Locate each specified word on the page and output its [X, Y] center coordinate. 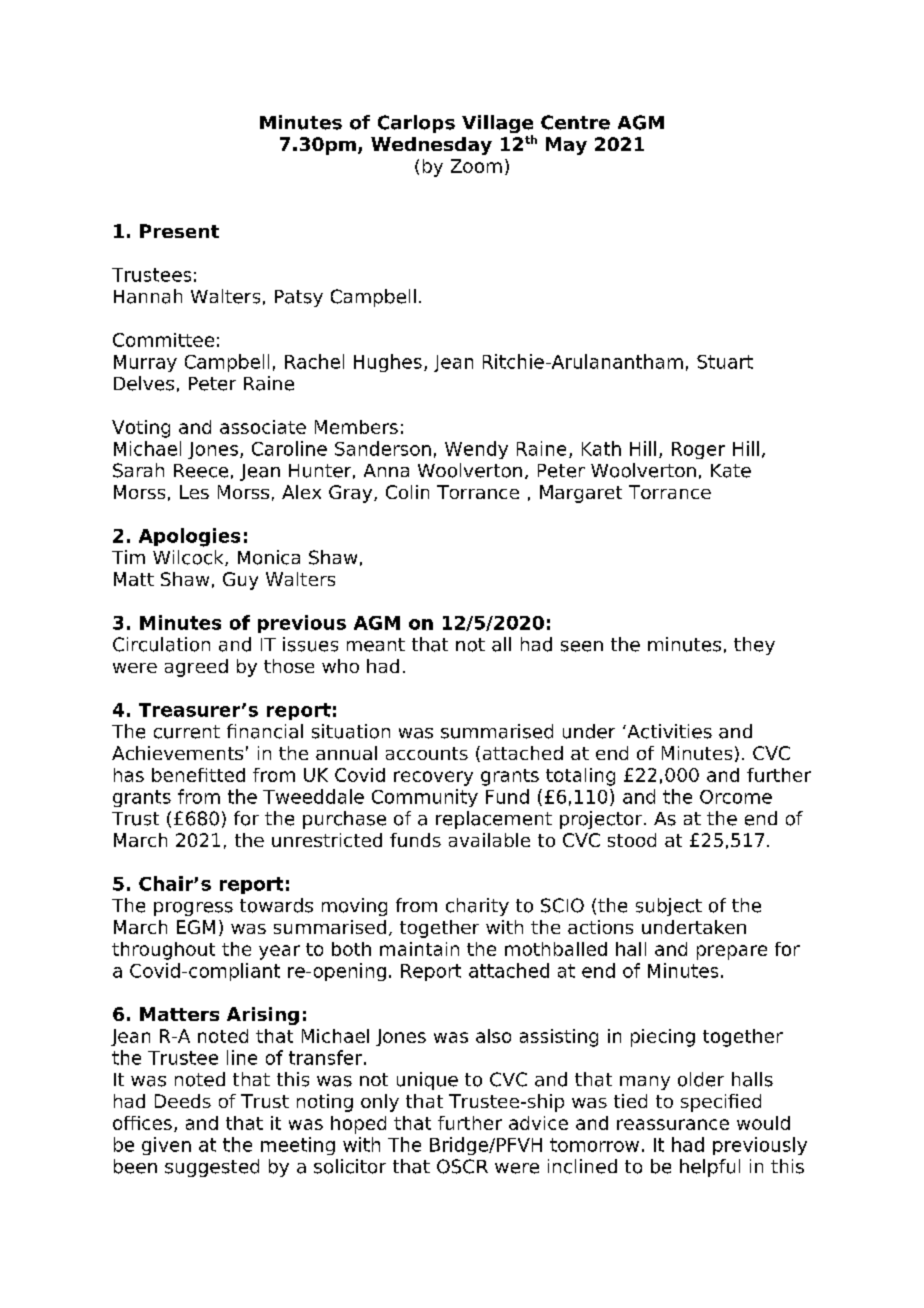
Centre [575, 122]
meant [376, 645]
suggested [212, 1168]
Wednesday [431, 146]
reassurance [673, 1124]
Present [179, 231]
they [754, 646]
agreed [196, 668]
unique [427, 1081]
